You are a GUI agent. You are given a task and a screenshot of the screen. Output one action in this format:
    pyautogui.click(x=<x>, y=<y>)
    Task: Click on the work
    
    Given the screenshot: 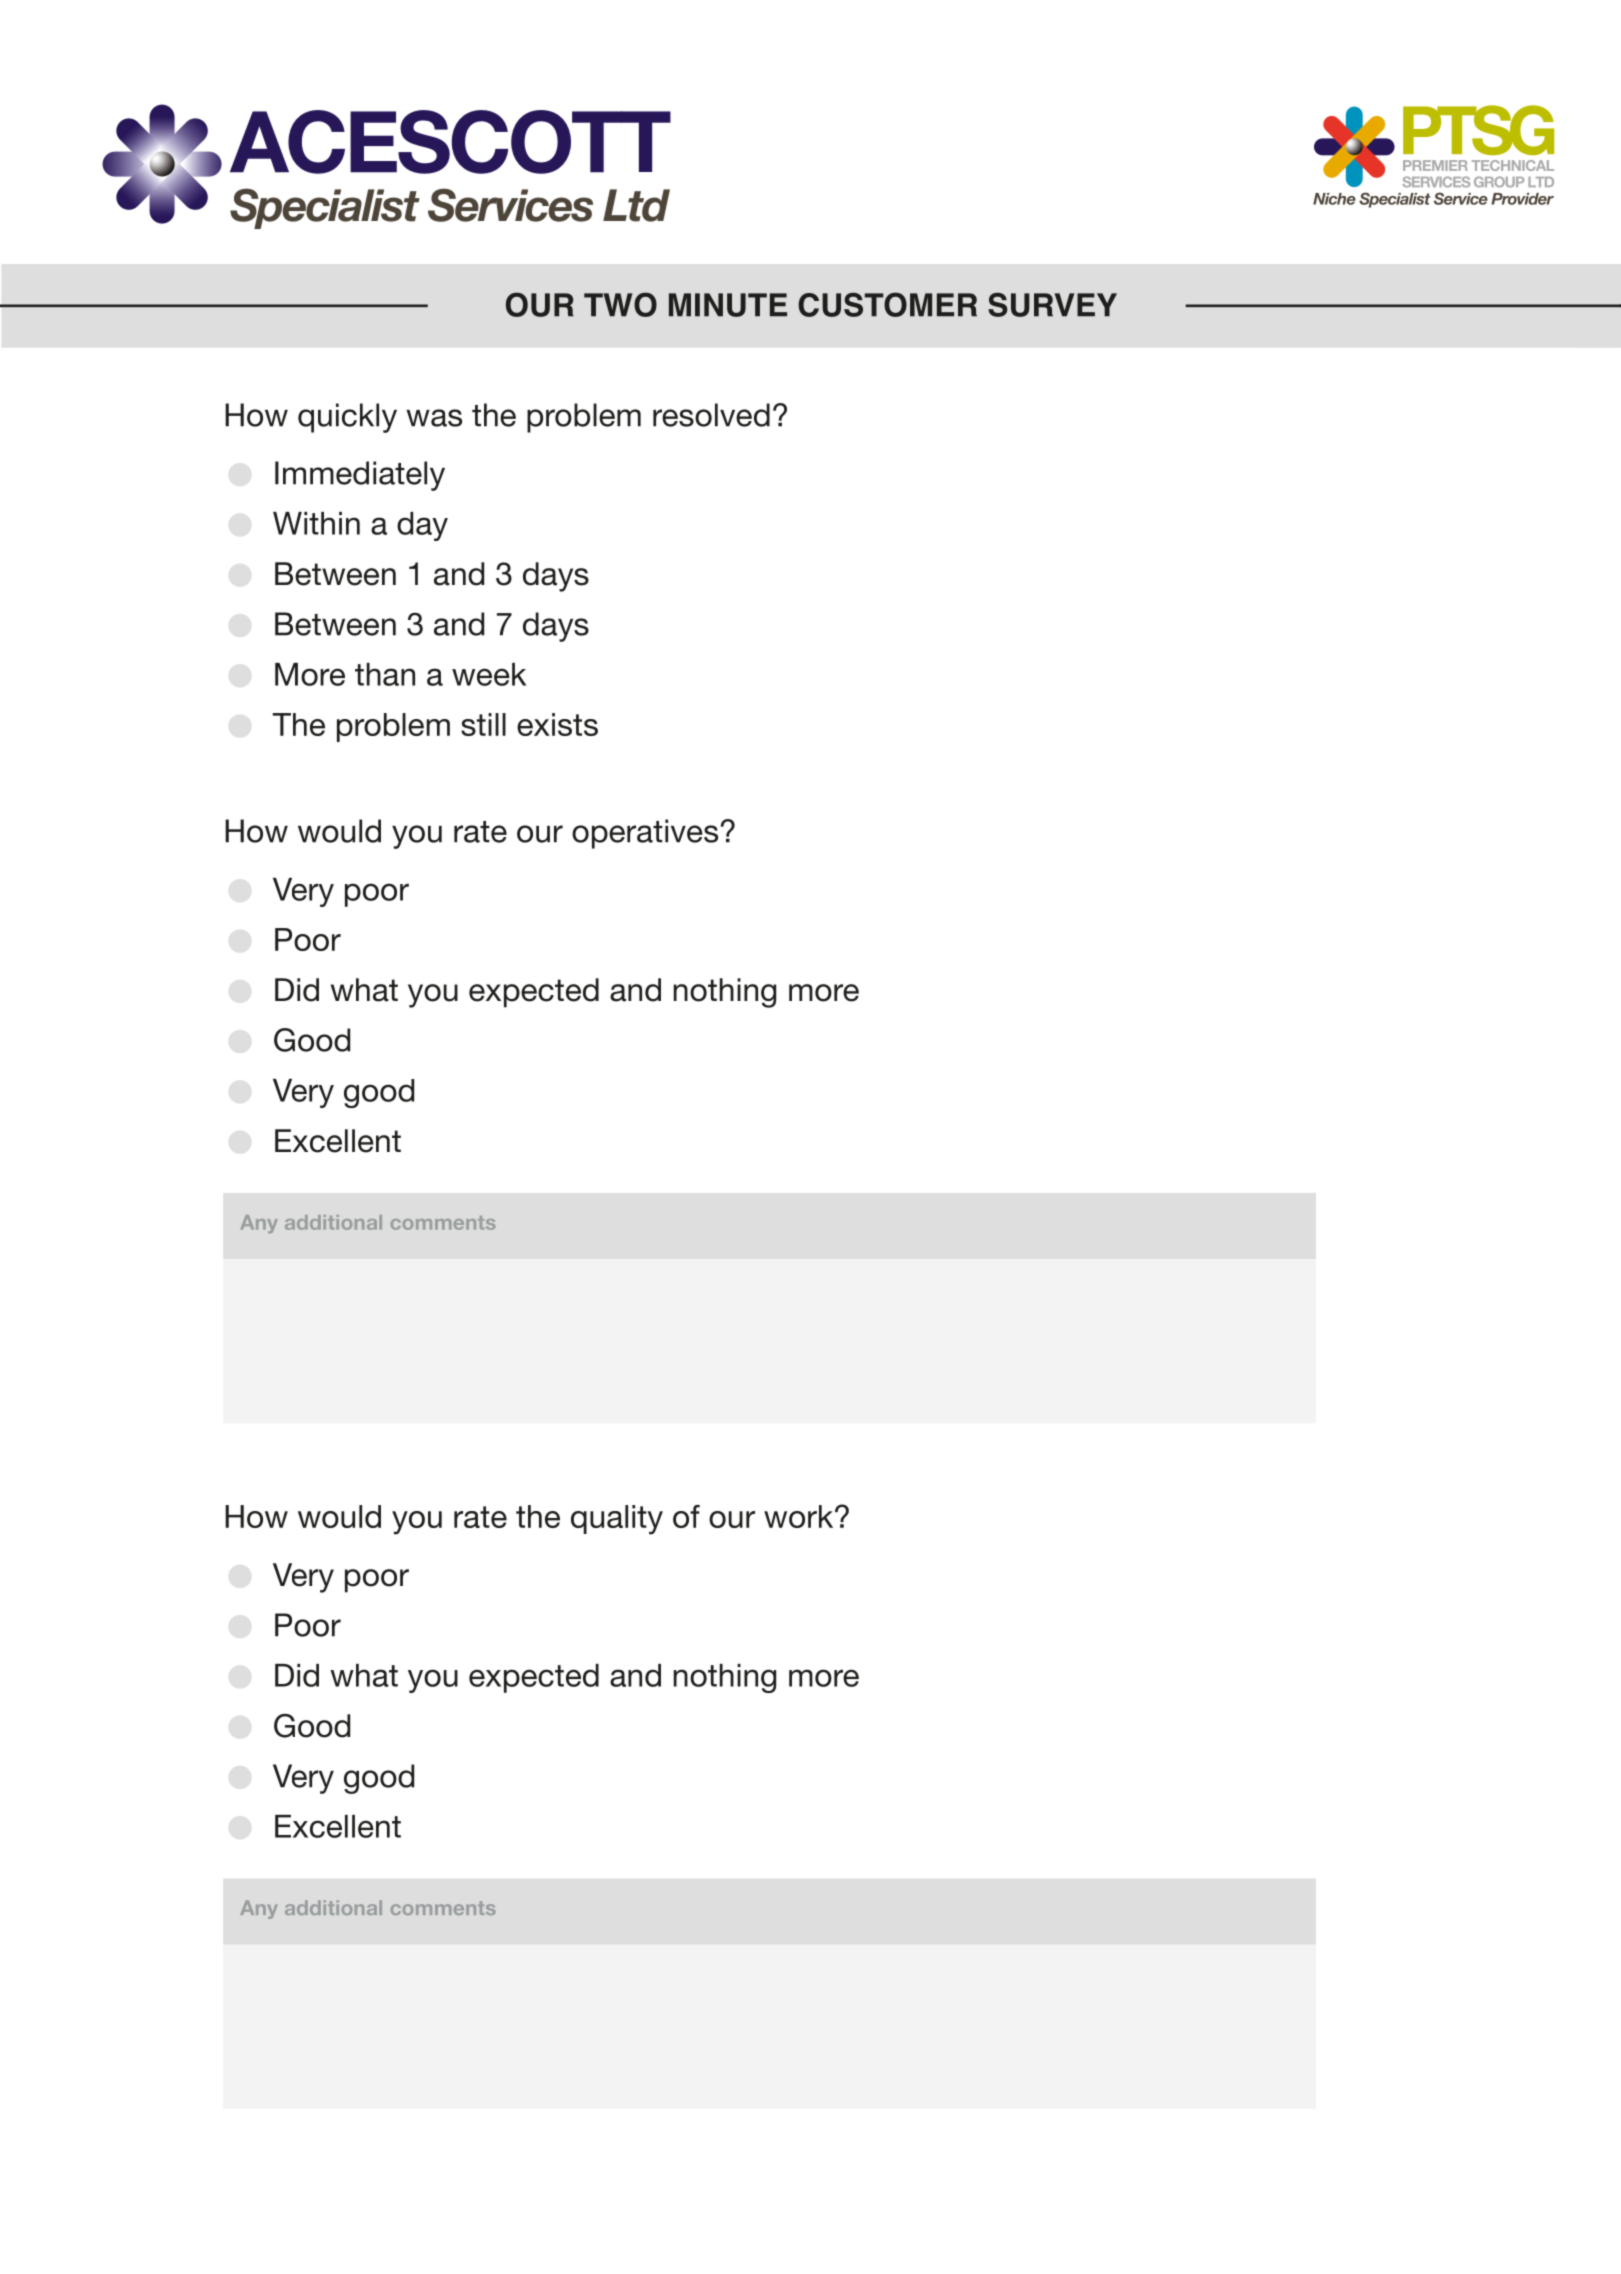 What is the action you would take?
    pyautogui.click(x=800, y=1516)
